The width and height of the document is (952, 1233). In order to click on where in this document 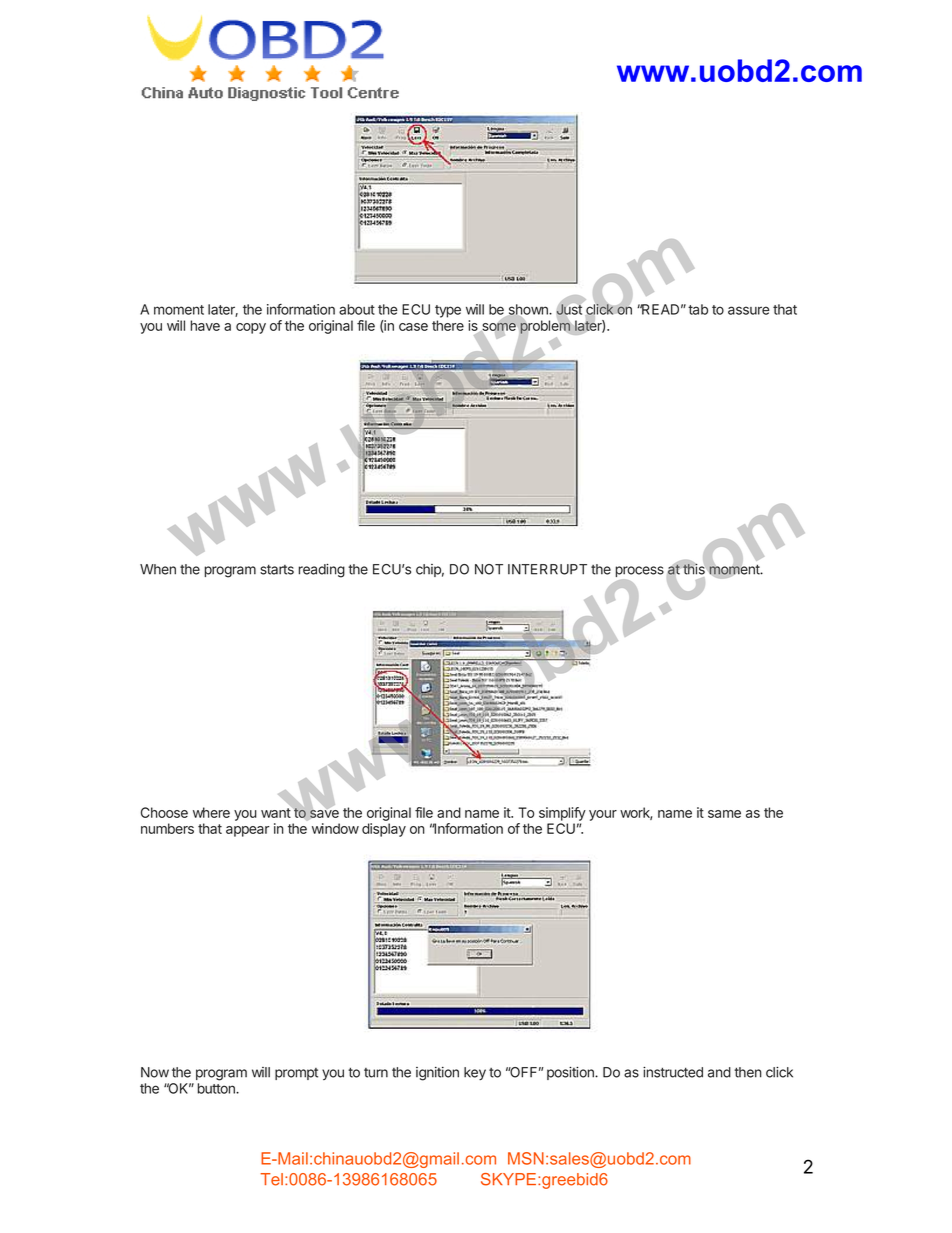, I will do `click(211, 812)`.
